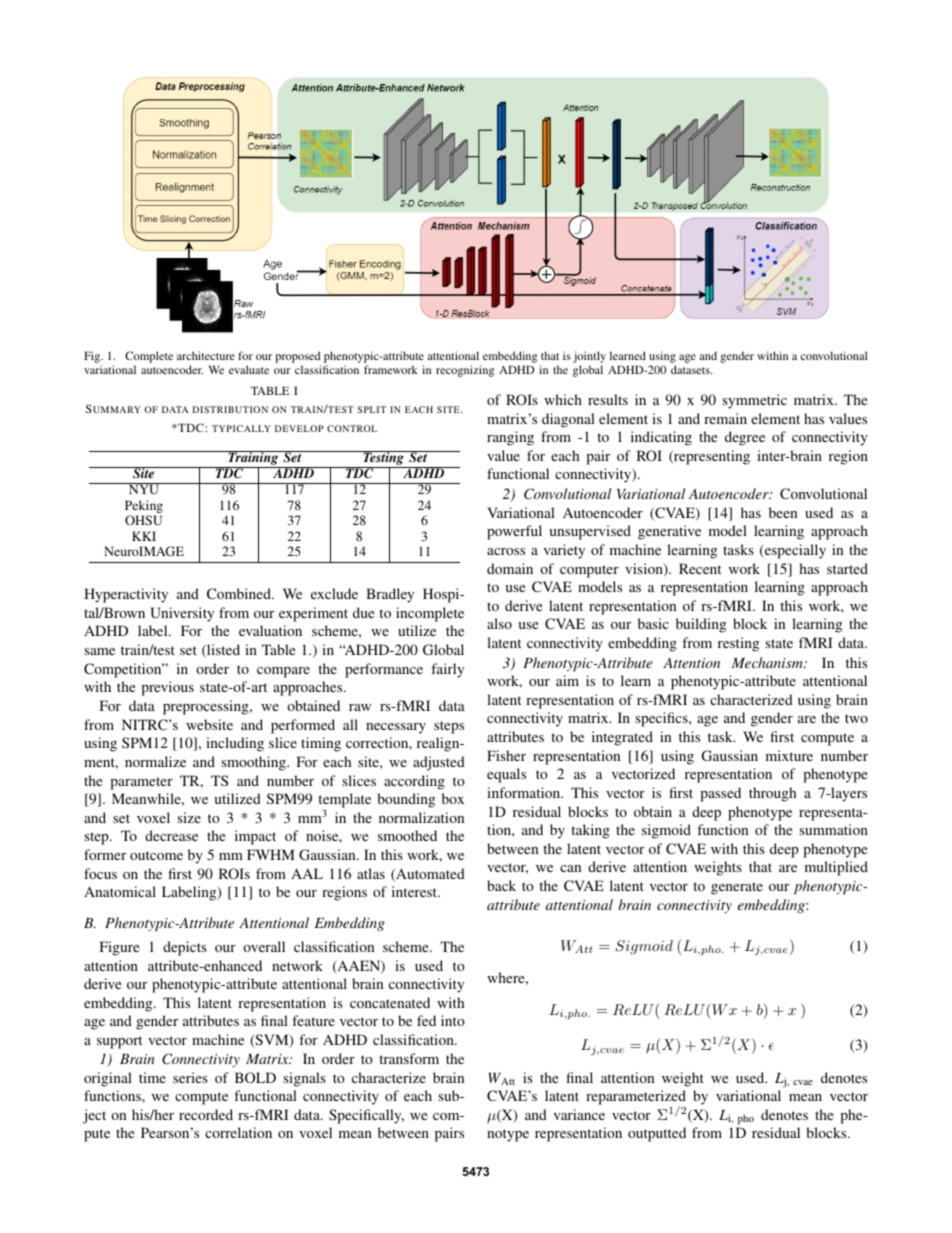  What do you see at coordinates (501, 885) in the screenshot?
I see `back` at bounding box center [501, 885].
